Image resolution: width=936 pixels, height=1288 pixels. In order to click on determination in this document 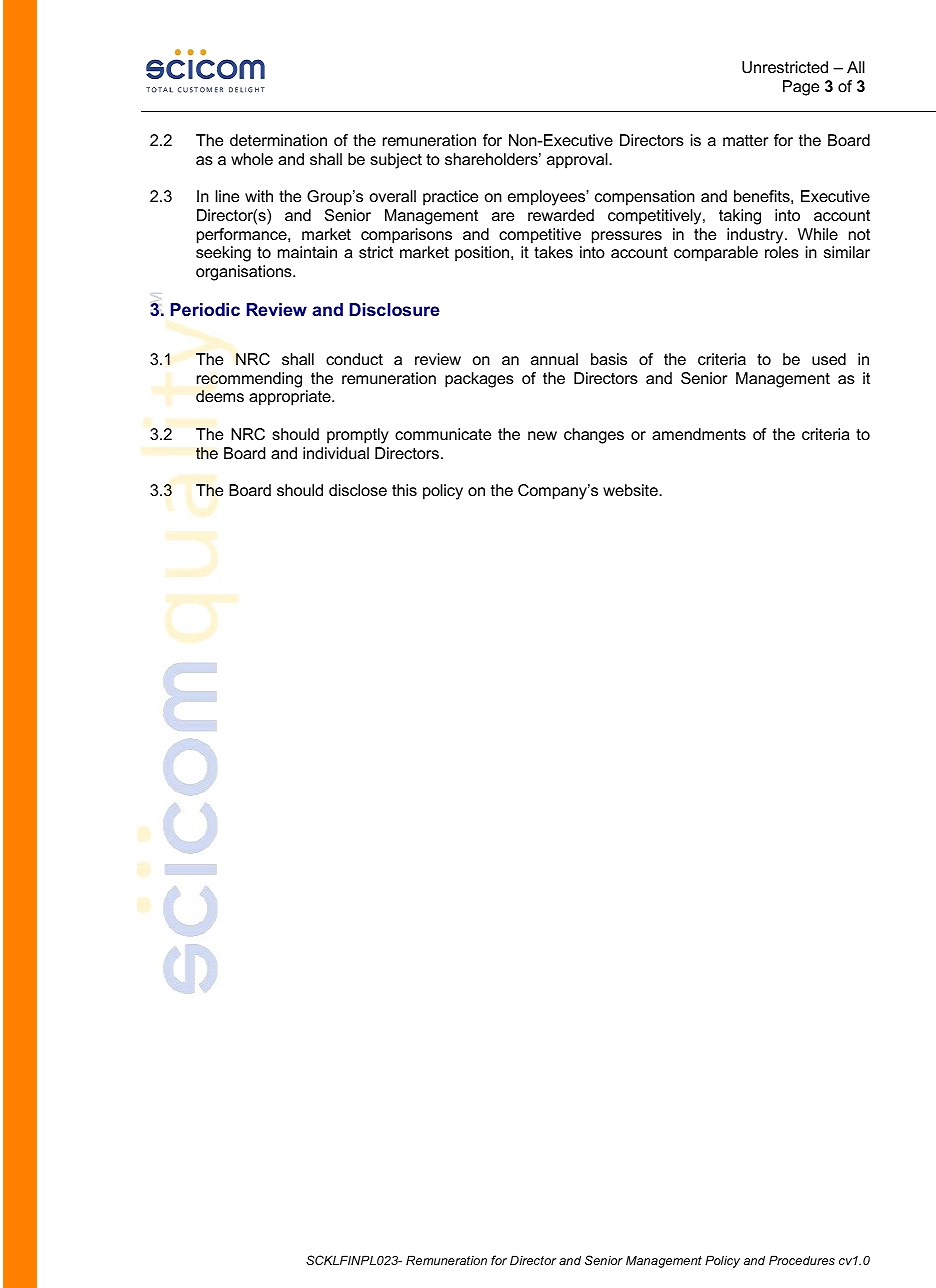, I will do `click(278, 140)`.
